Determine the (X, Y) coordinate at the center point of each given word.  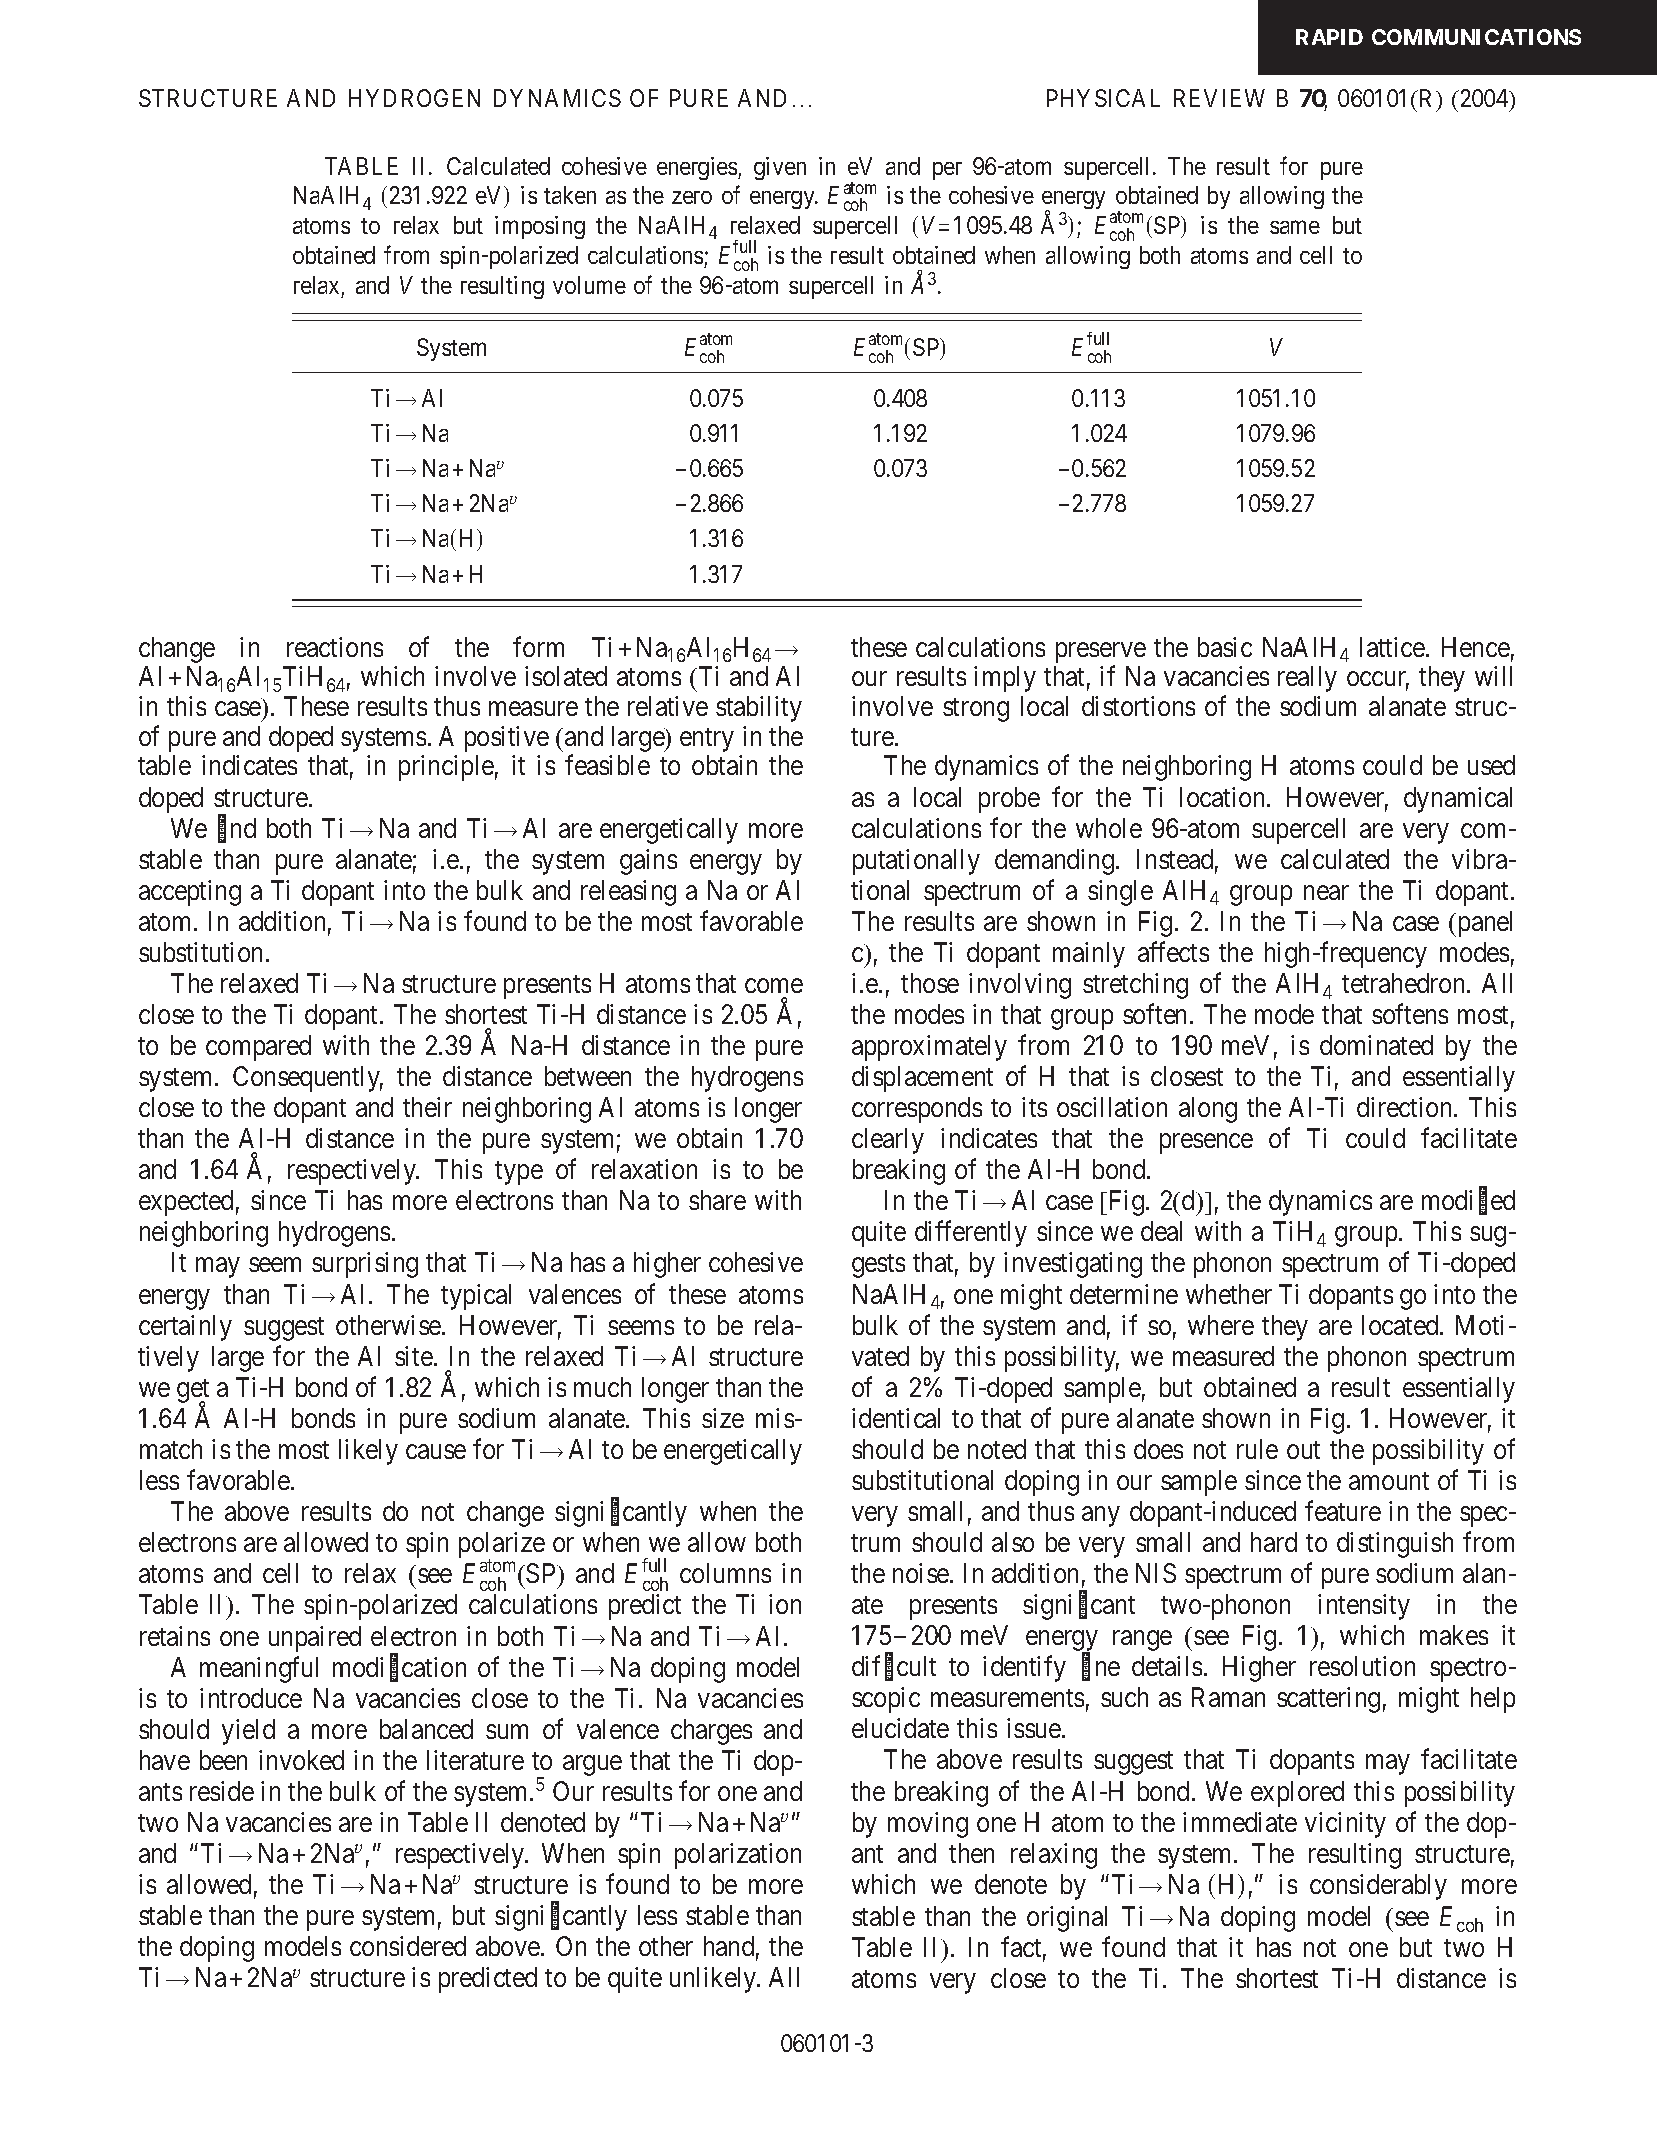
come (774, 985)
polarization (738, 1856)
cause (436, 1451)
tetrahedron (1405, 983)
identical (896, 1418)
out (1303, 1450)
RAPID (1329, 37)
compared (258, 1048)
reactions (335, 647)
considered (408, 1946)
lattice (1392, 647)
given (780, 168)
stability (759, 709)
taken (570, 195)
